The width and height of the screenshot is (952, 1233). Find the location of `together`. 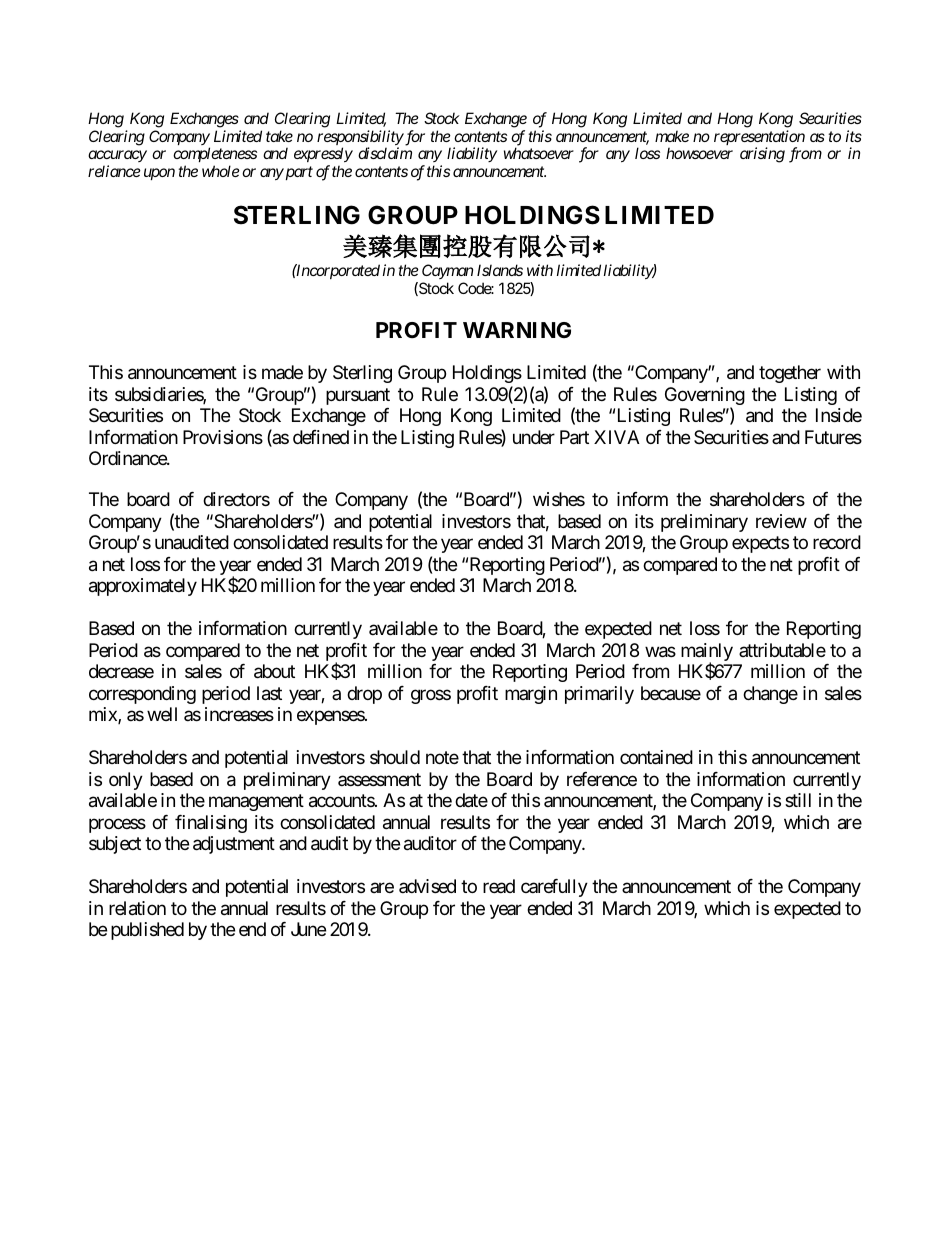

together is located at coordinates (790, 374).
